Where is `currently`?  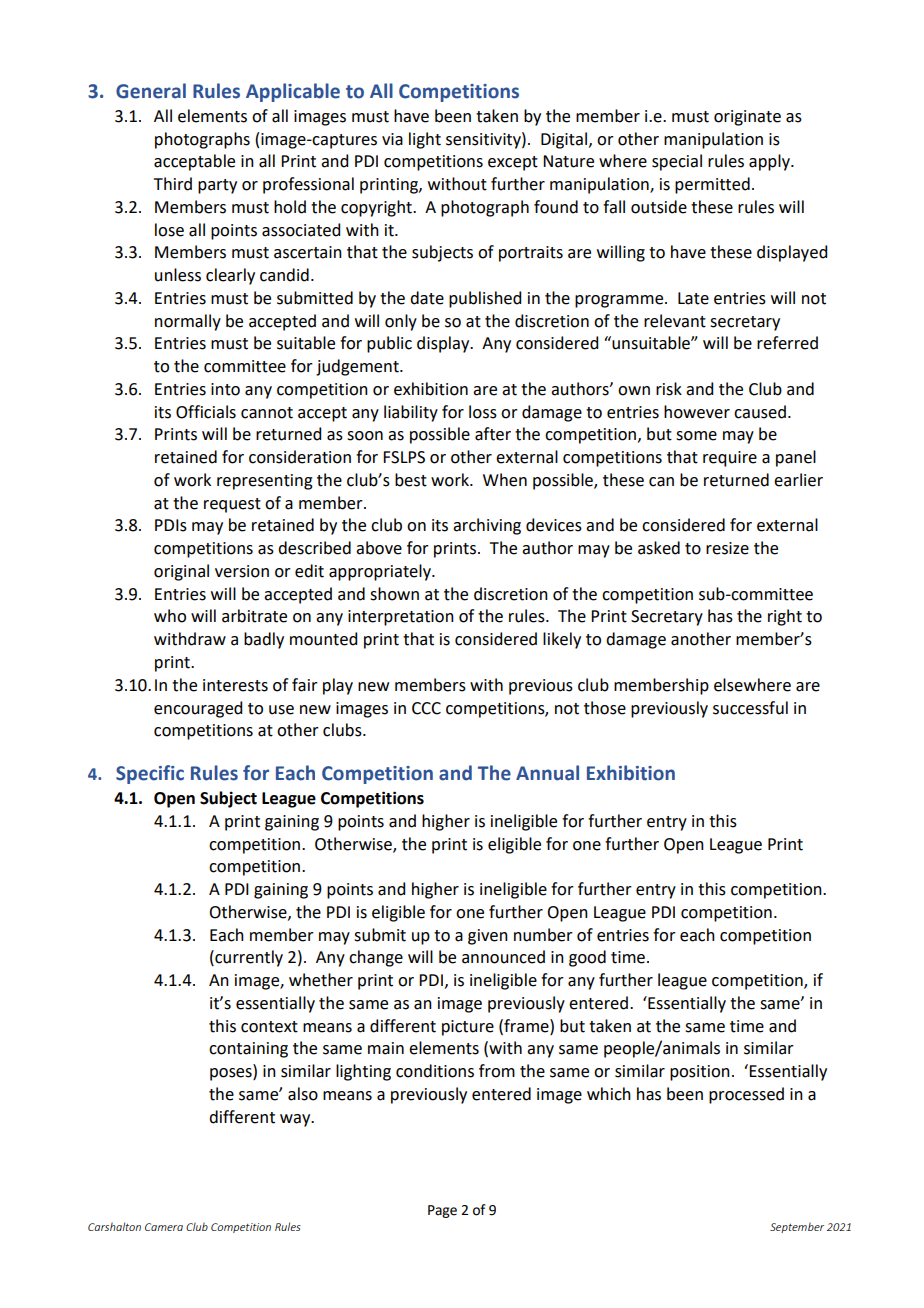
currently is located at coordinates (248, 958).
